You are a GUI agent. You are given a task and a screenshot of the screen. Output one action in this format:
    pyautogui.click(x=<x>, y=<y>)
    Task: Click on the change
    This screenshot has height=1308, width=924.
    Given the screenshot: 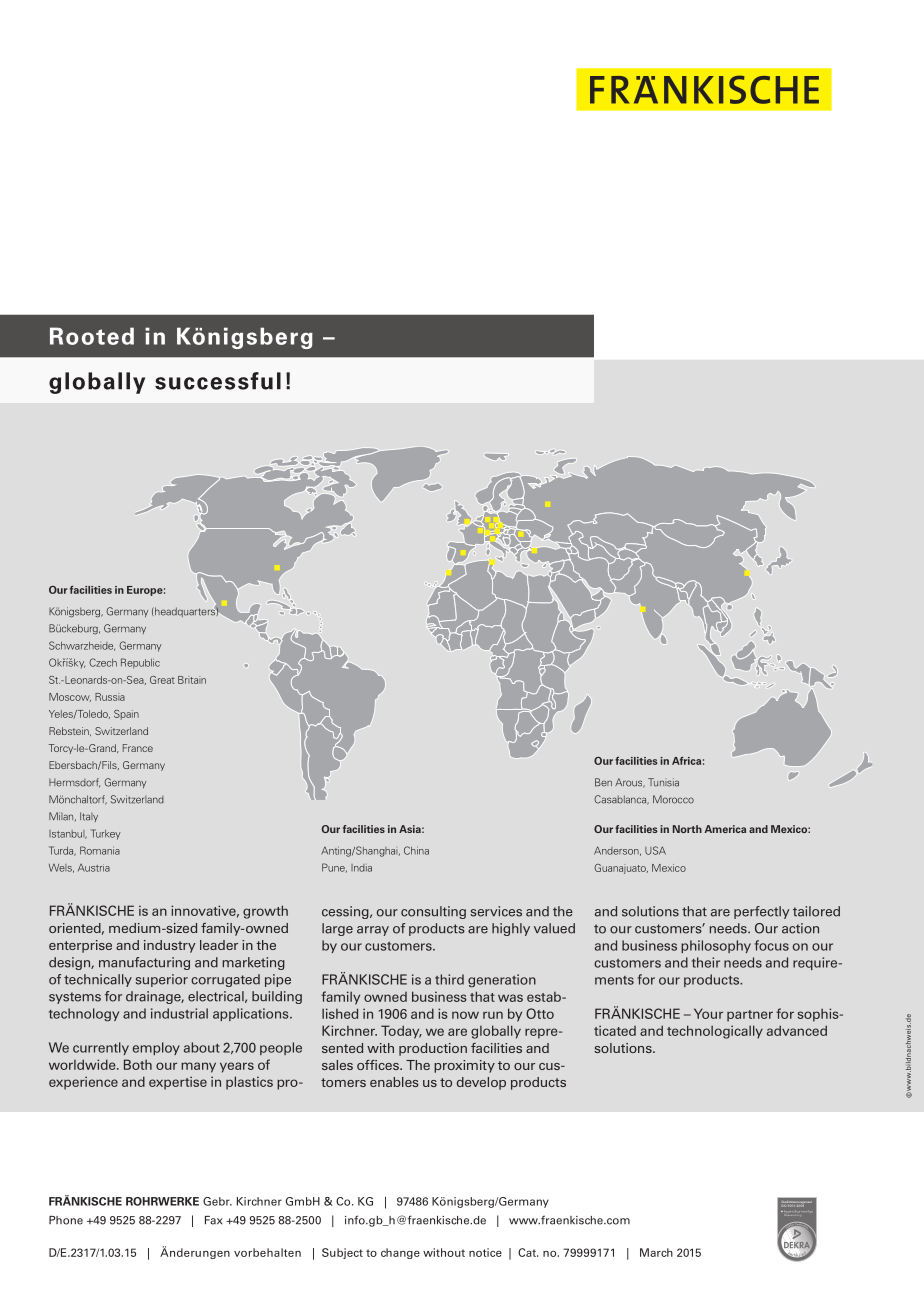 What is the action you would take?
    pyautogui.click(x=400, y=1253)
